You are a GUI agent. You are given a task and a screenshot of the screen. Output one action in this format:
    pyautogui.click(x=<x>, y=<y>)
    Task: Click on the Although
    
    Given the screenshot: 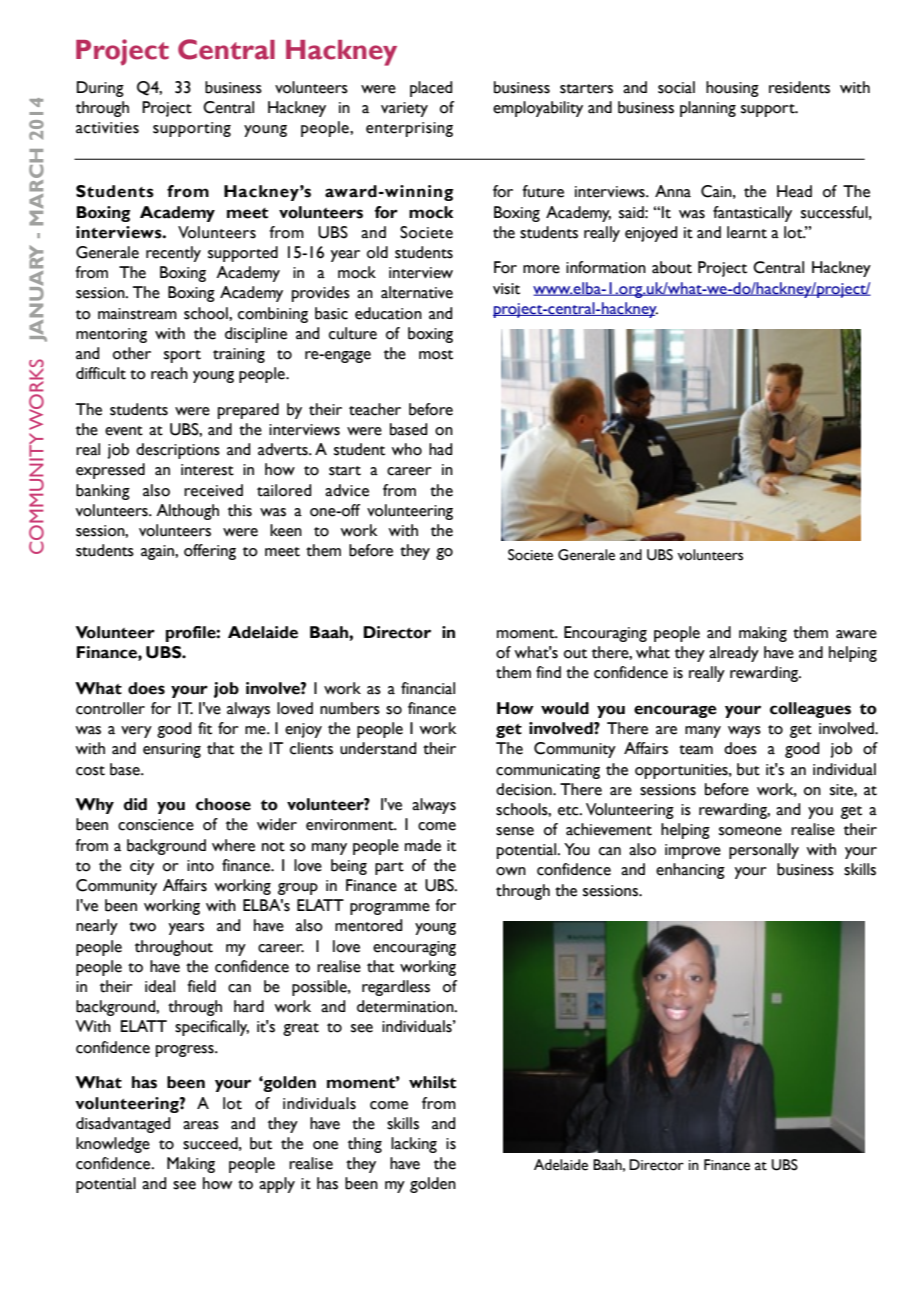 What is the action you would take?
    pyautogui.click(x=187, y=512)
